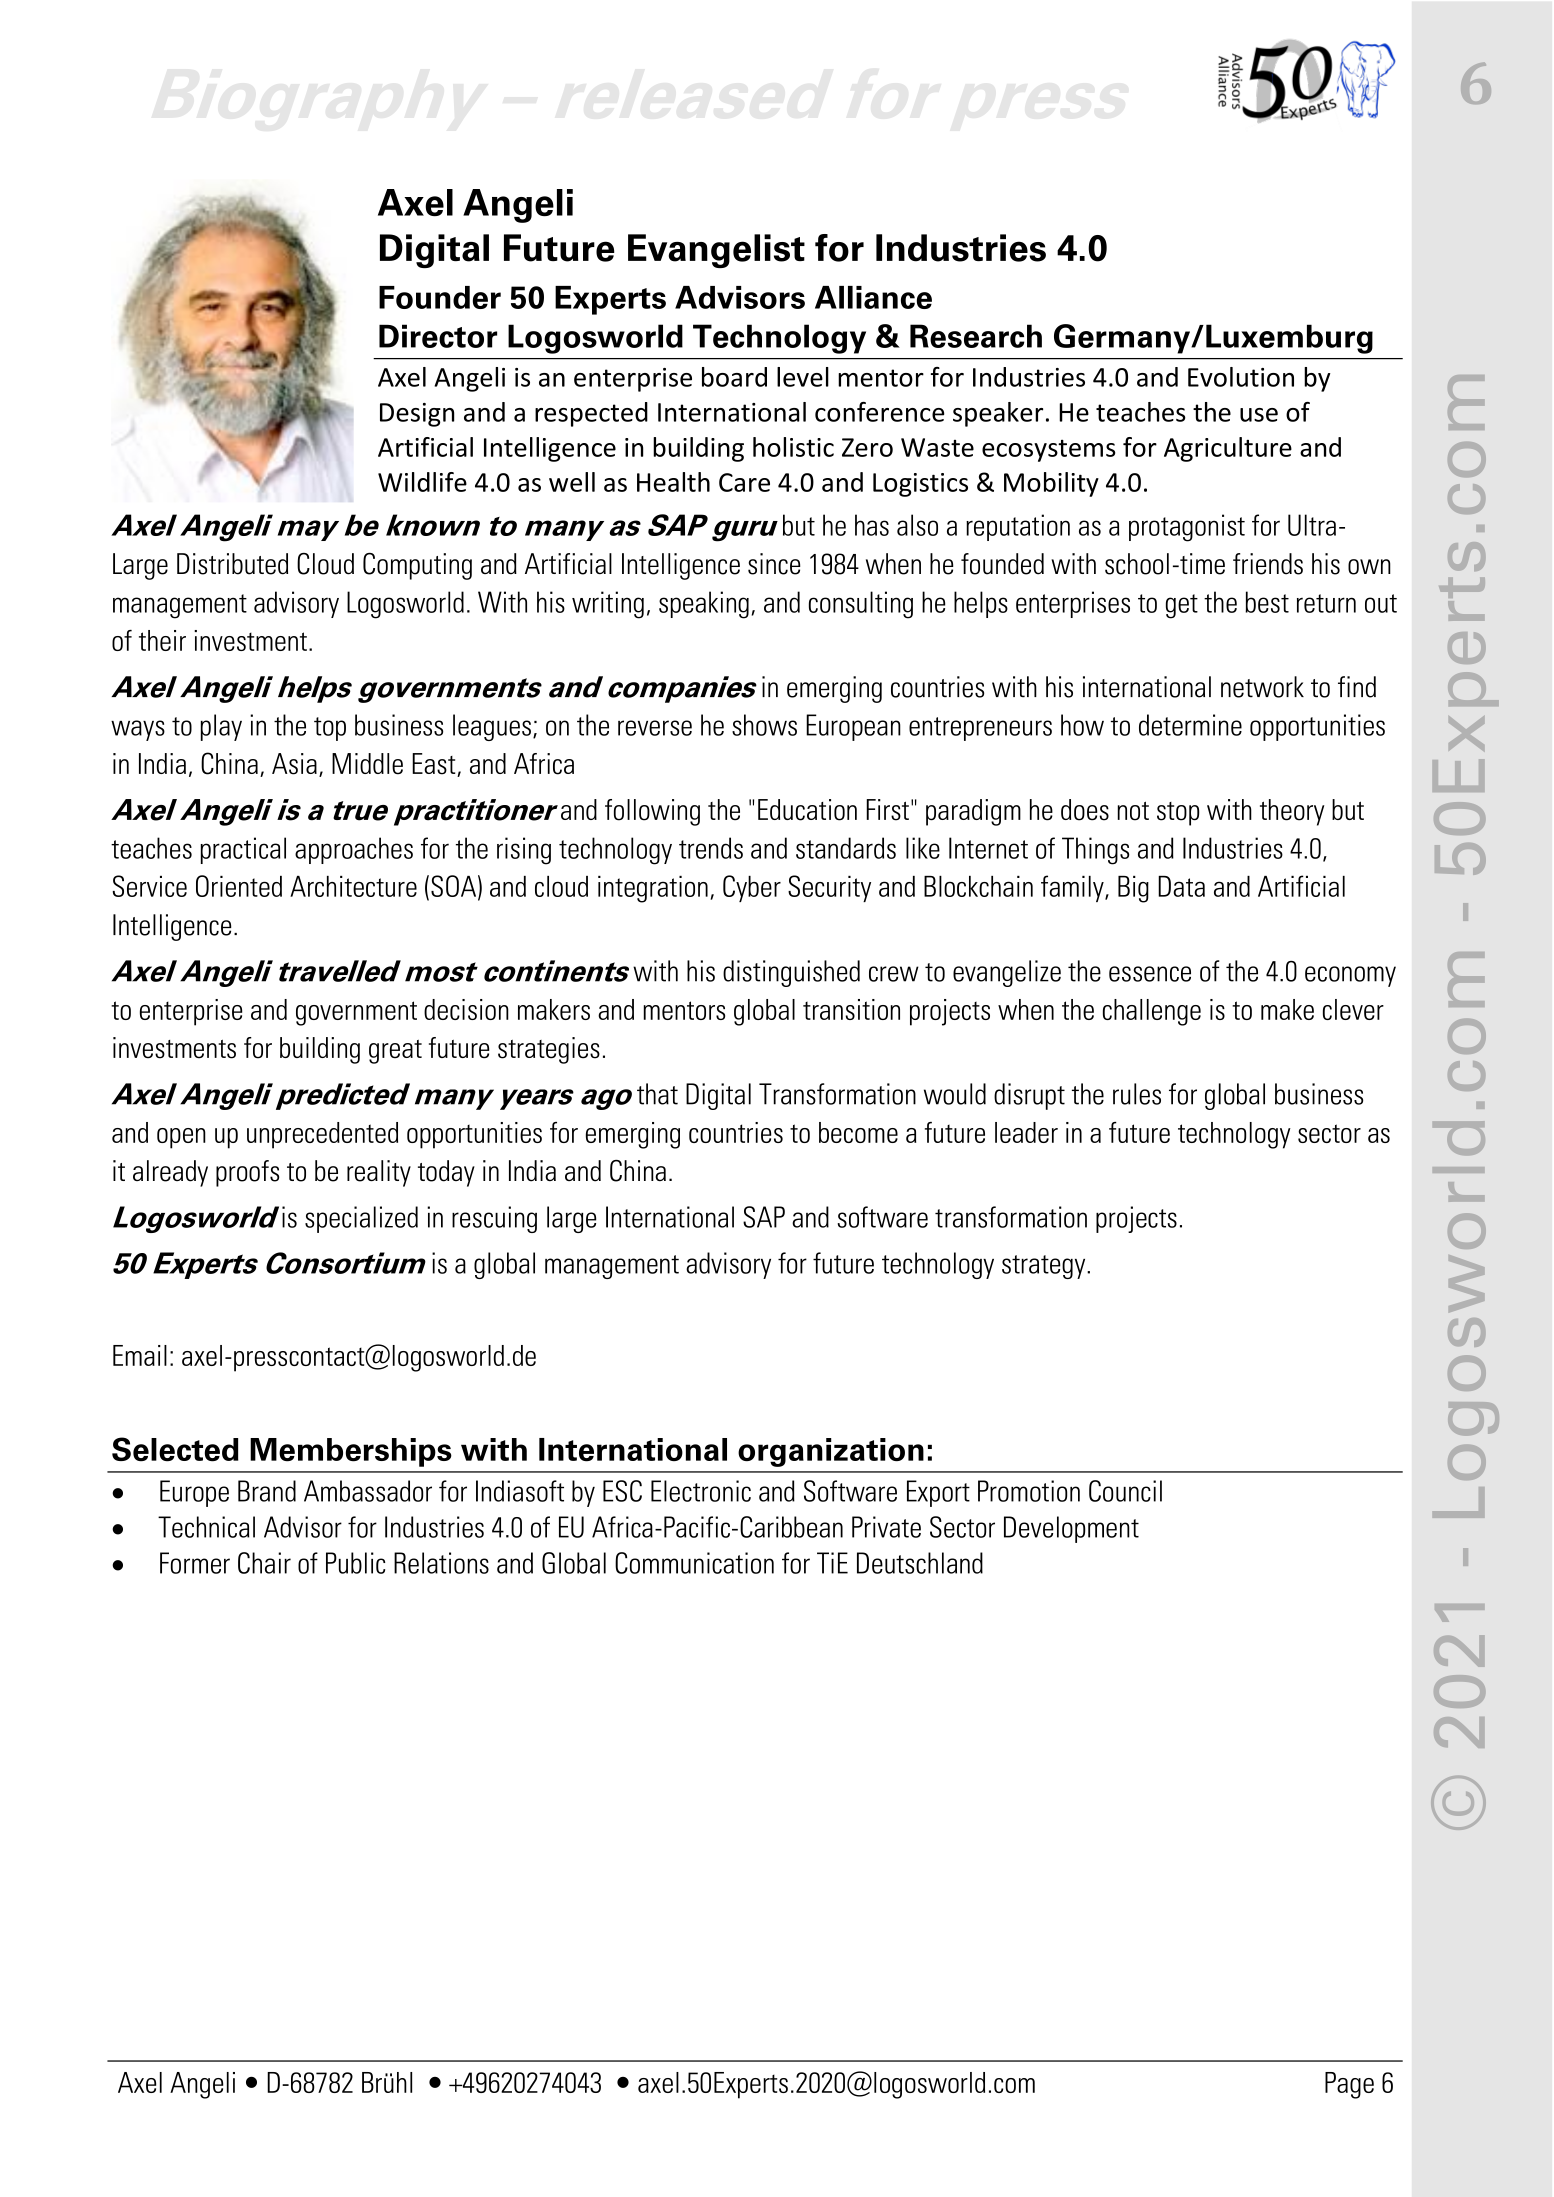  What do you see at coordinates (1152, 1012) in the screenshot?
I see `challenge` at bounding box center [1152, 1012].
